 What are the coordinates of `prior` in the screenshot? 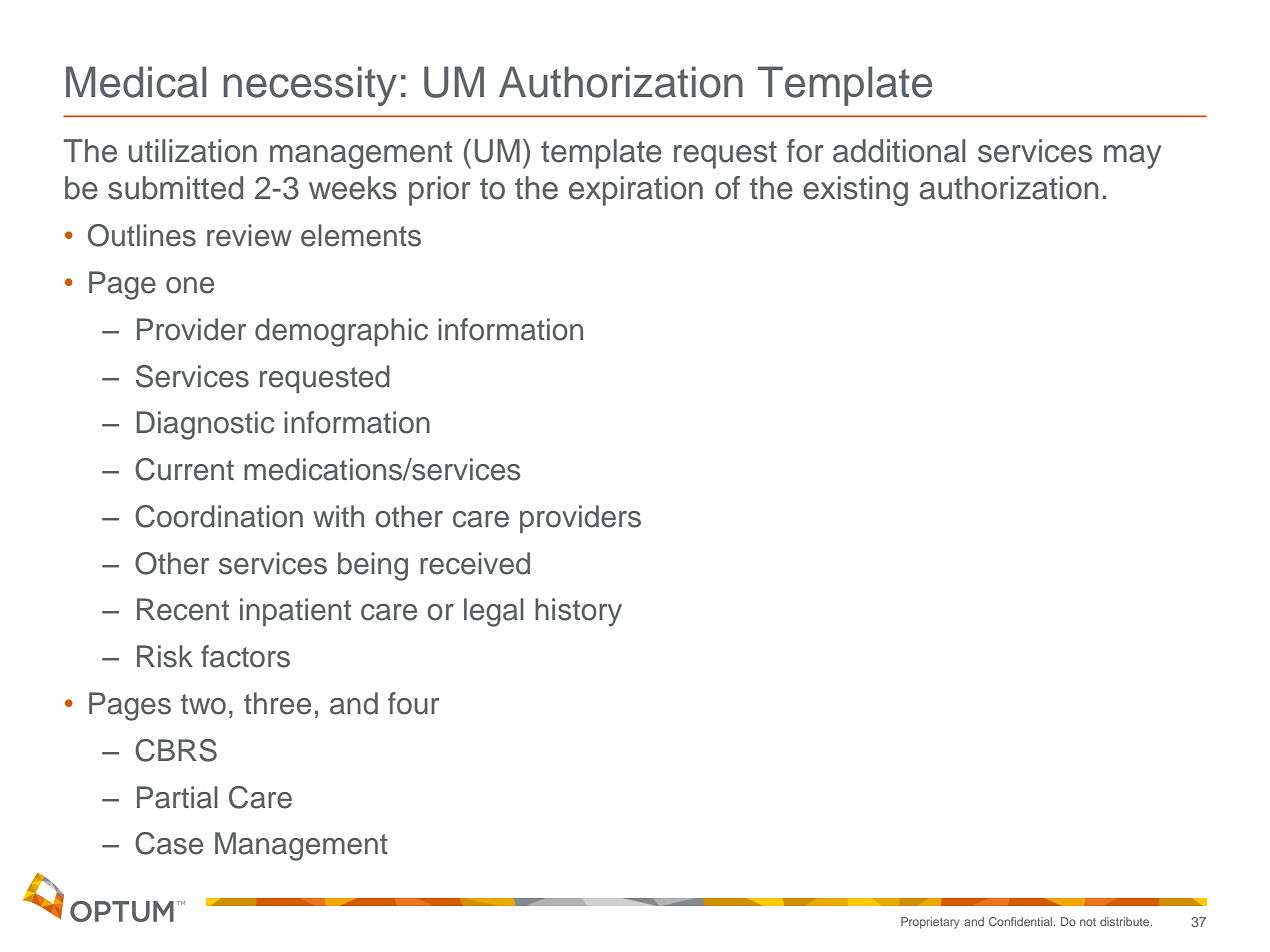 It's located at (440, 191).
